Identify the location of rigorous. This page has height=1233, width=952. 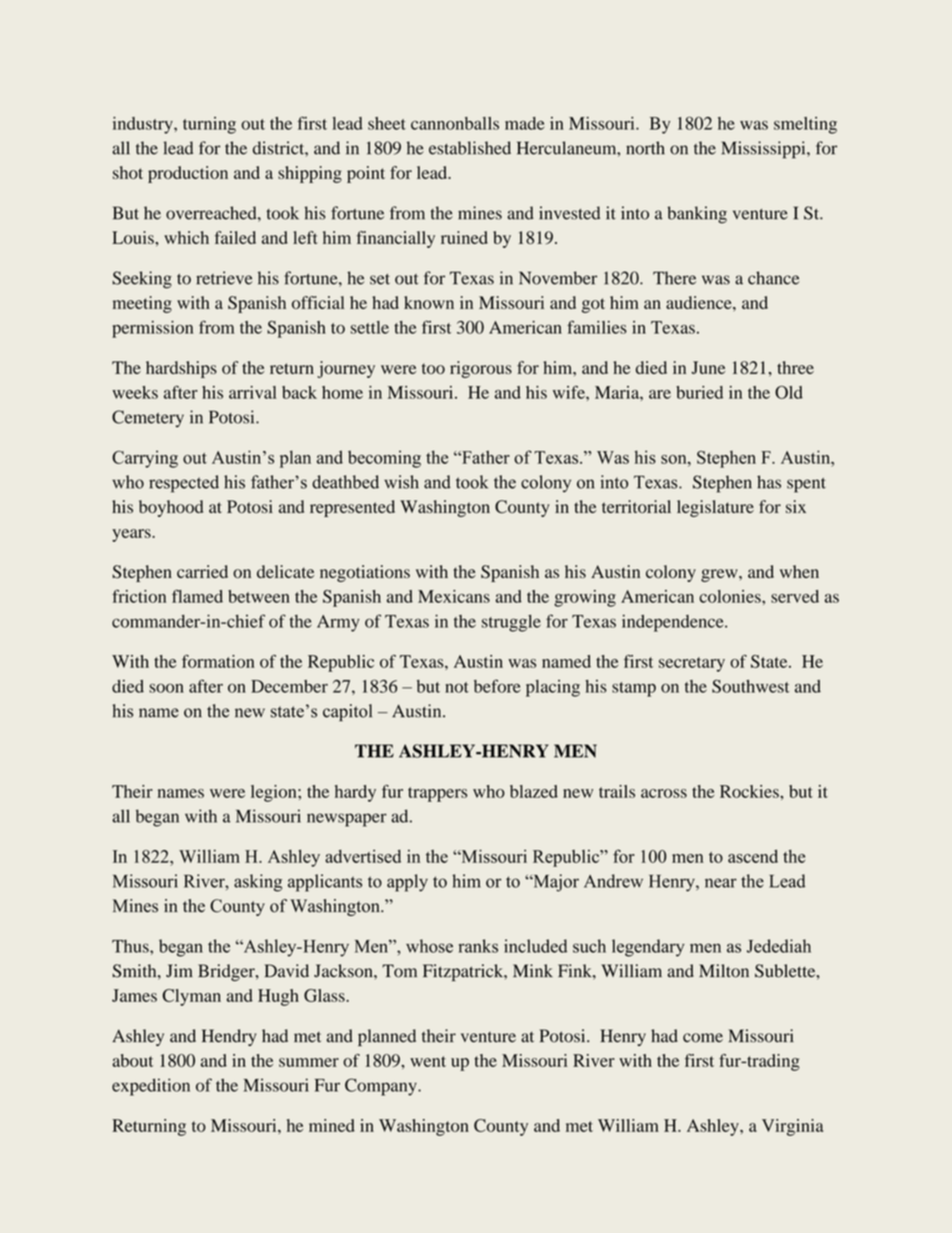
(481, 369).
